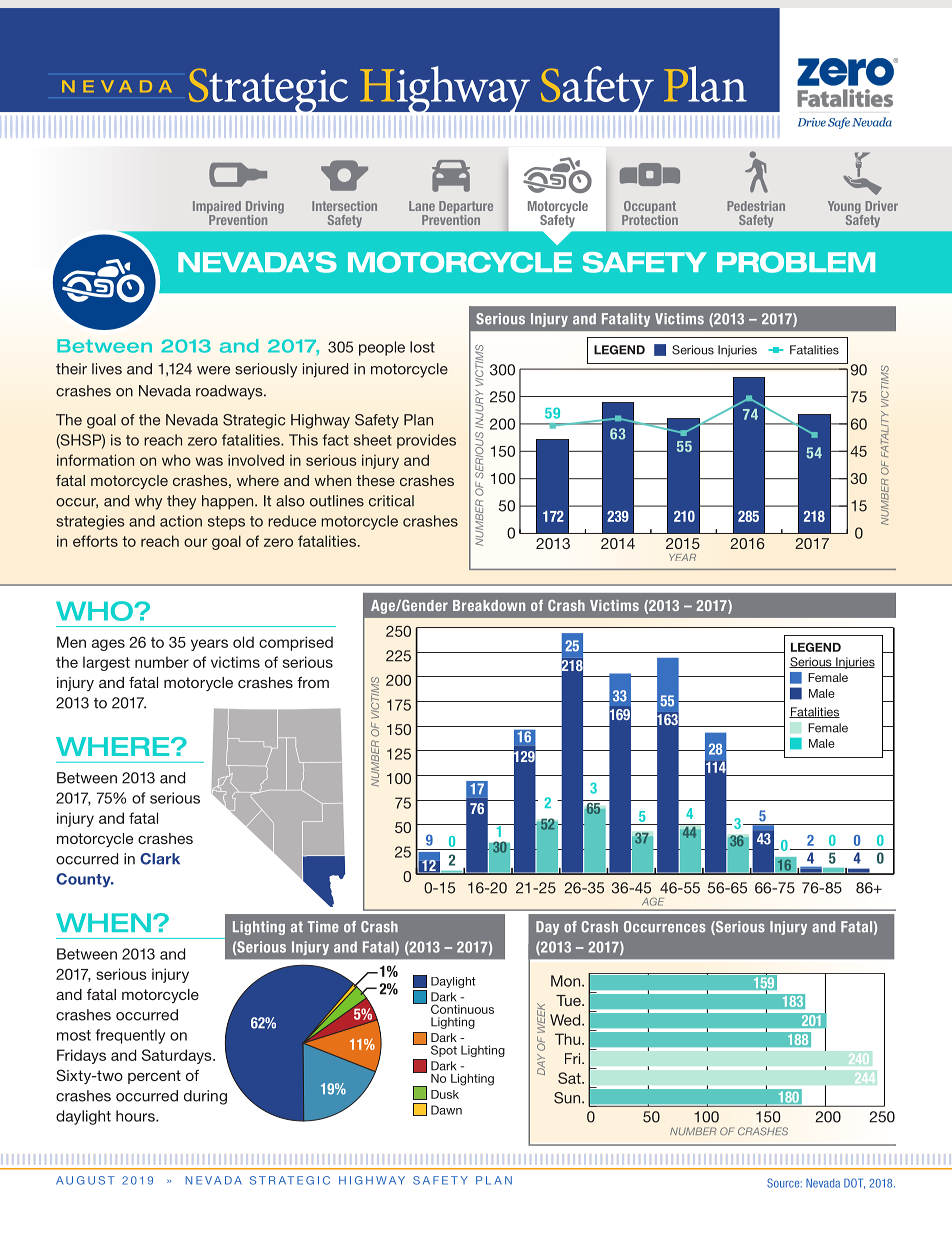  I want to click on action, so click(181, 521).
